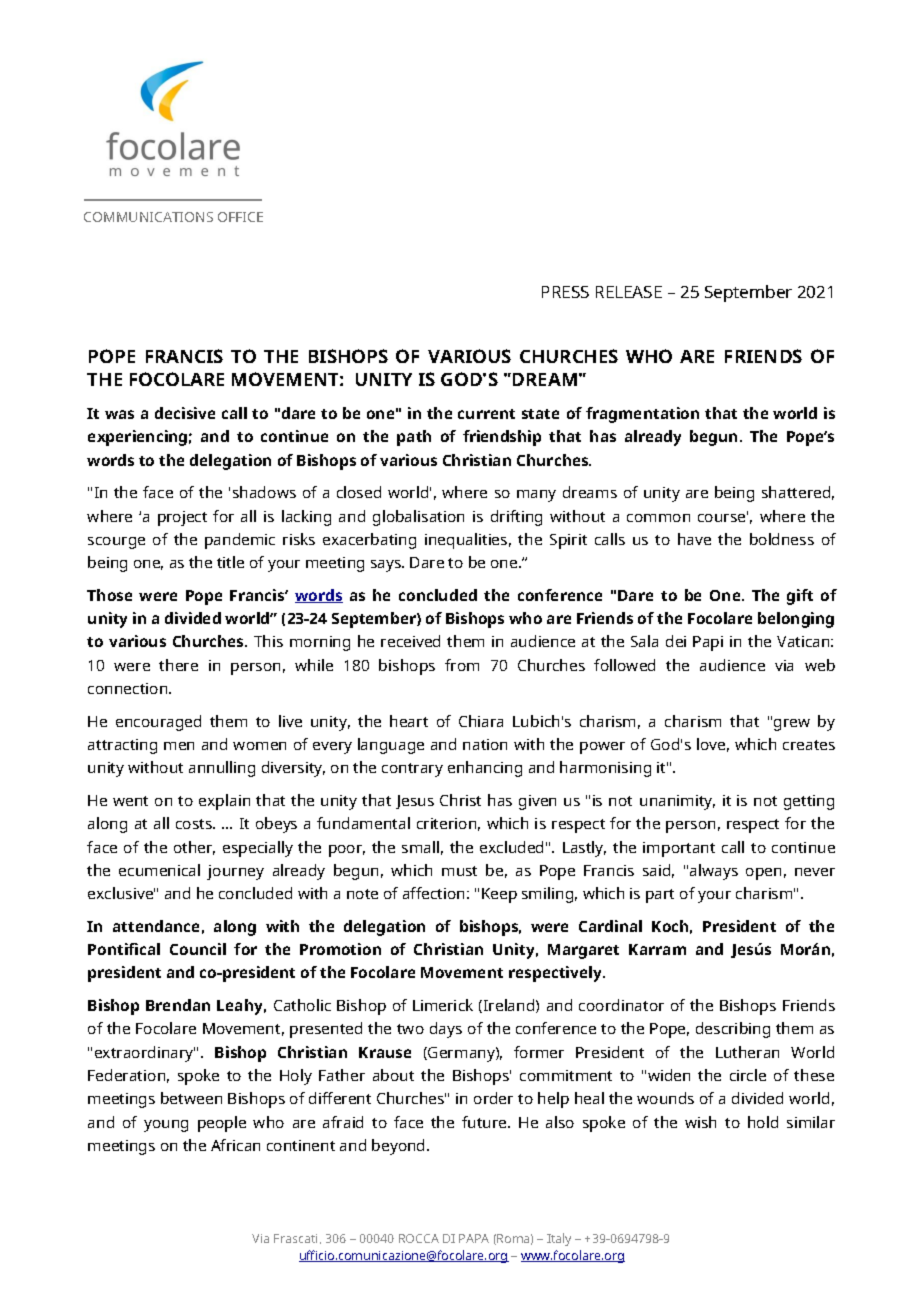 Image resolution: width=924 pixels, height=1308 pixels. I want to click on RELEASE, so click(629, 292).
